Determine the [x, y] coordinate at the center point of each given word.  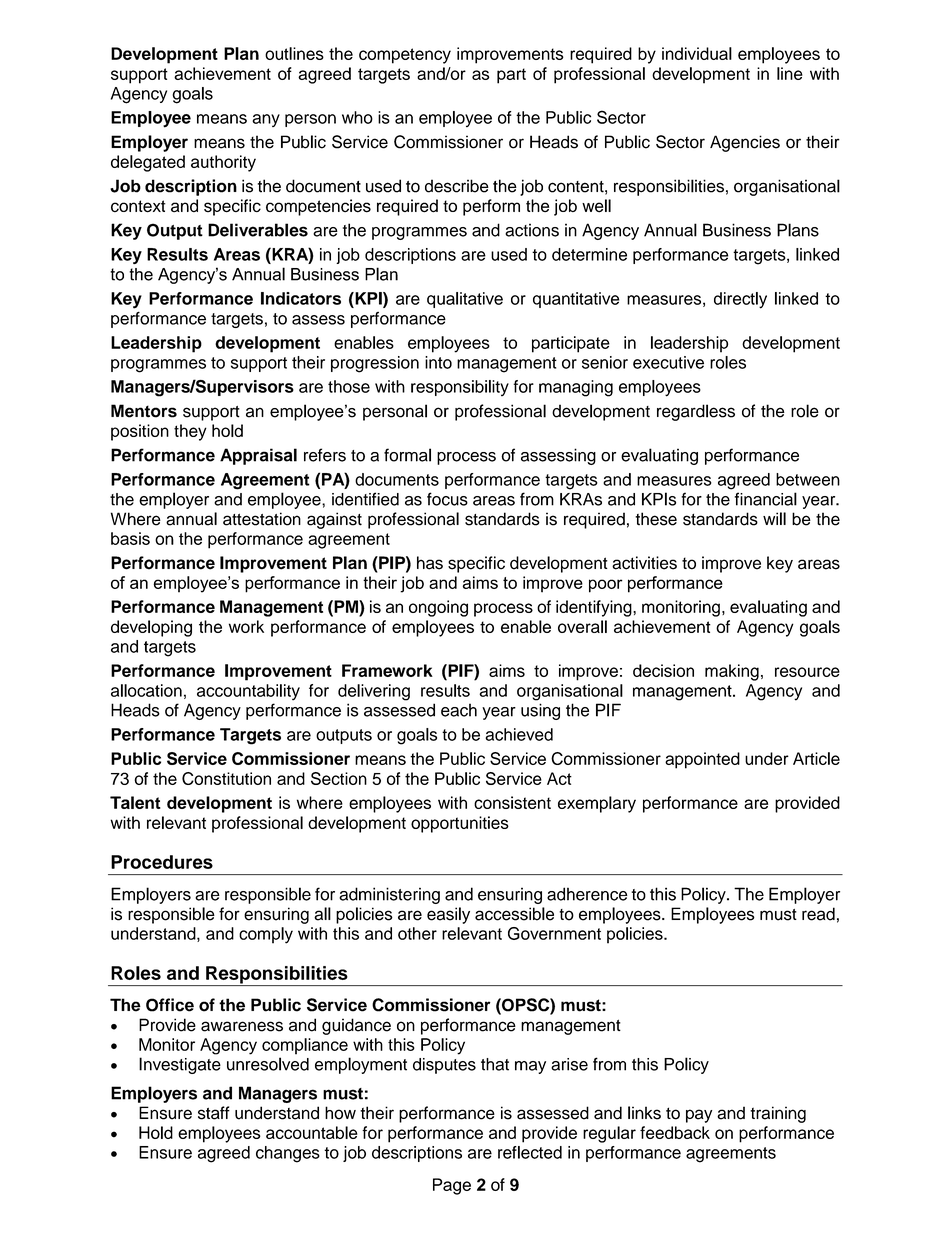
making [732, 672]
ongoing [438, 608]
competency [405, 56]
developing [151, 628]
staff [214, 1113]
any [266, 120]
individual [697, 53]
